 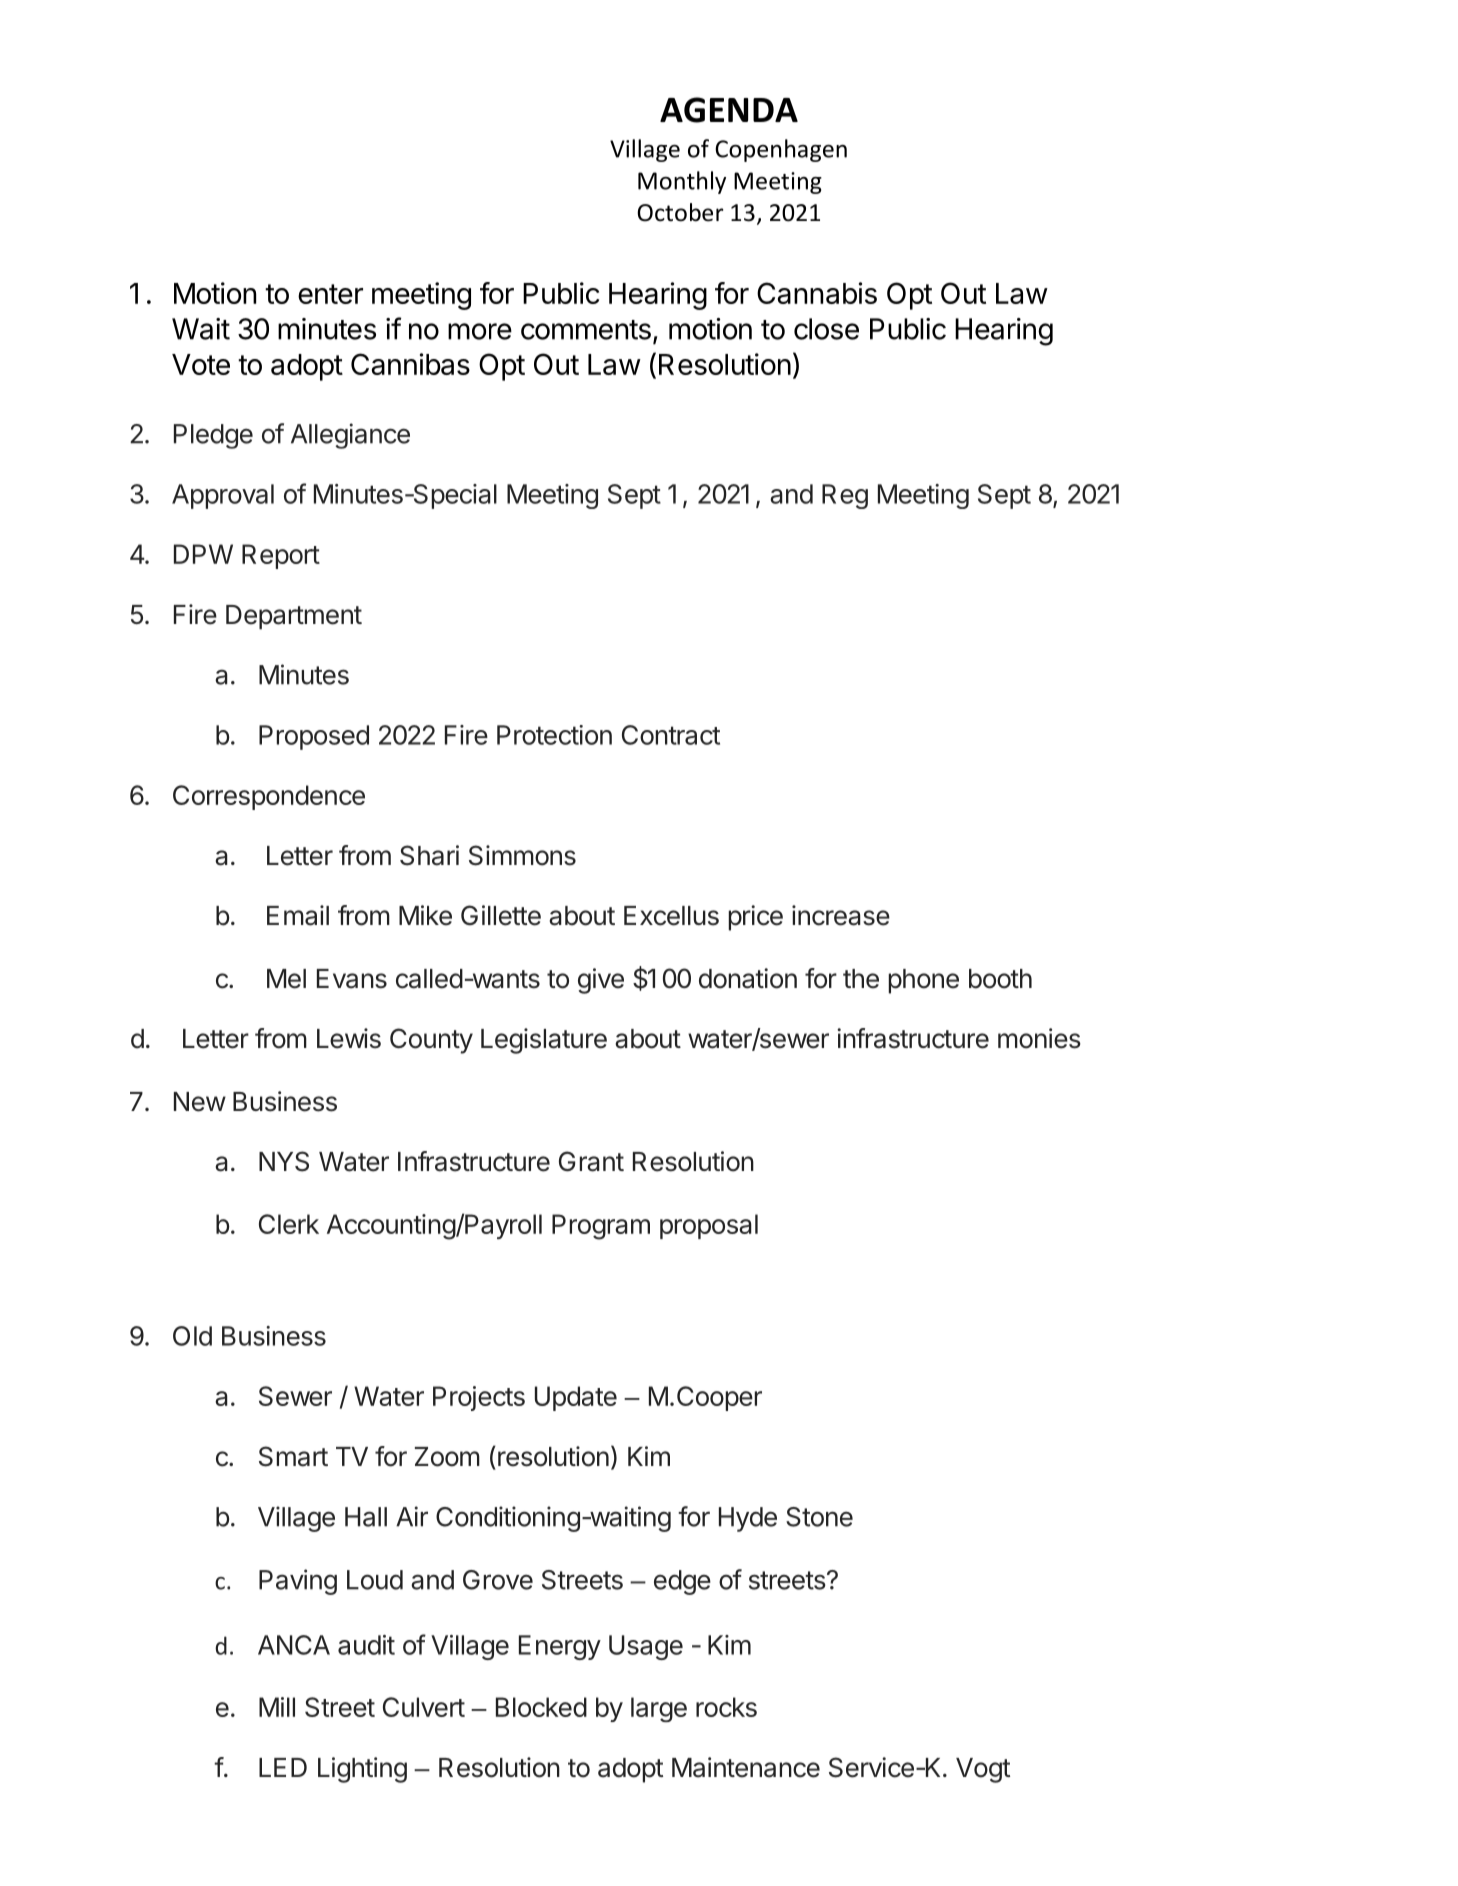 What do you see at coordinates (277, 1707) in the screenshot?
I see `Mill` at bounding box center [277, 1707].
